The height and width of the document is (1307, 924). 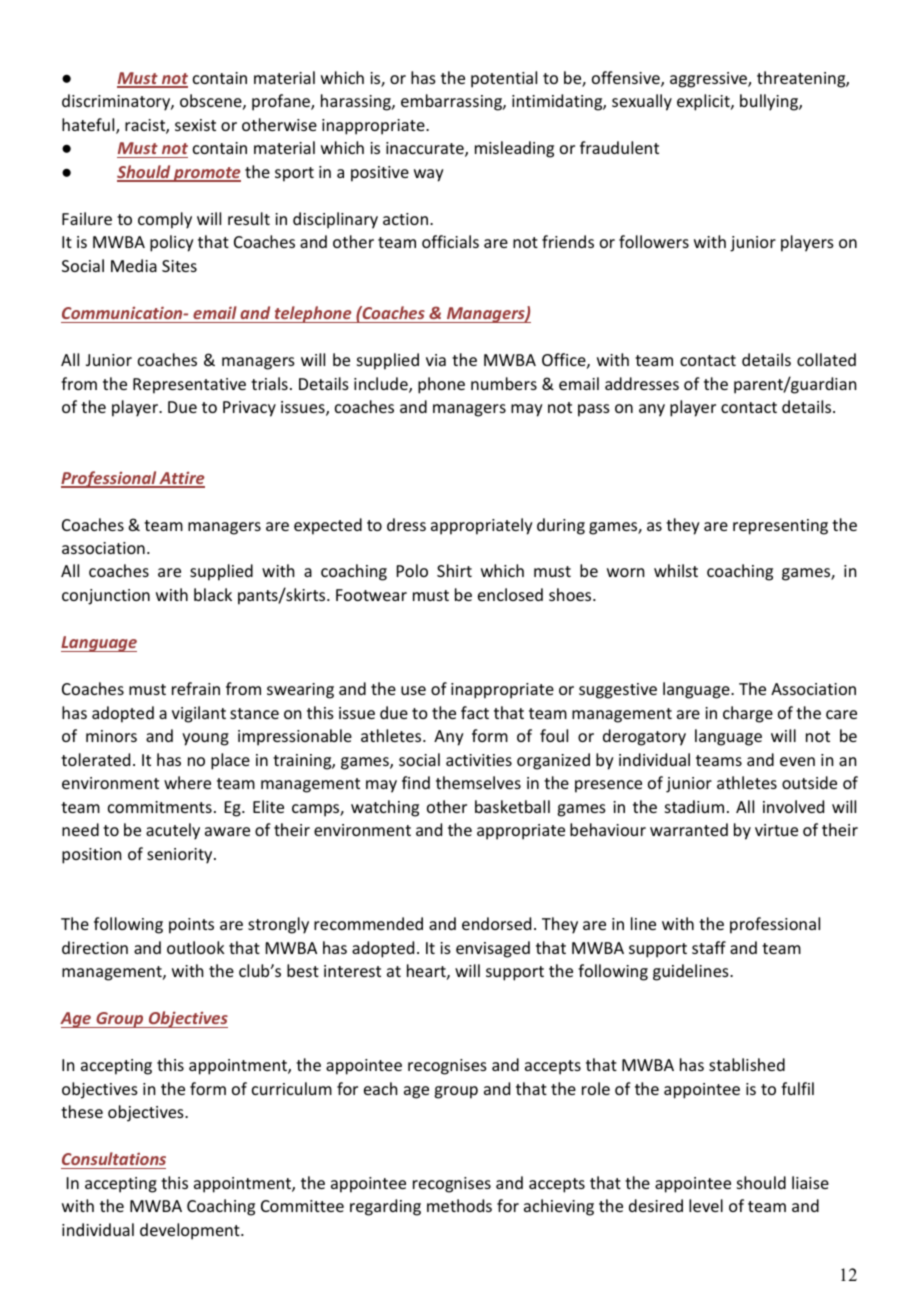 I want to click on use, so click(x=413, y=690).
